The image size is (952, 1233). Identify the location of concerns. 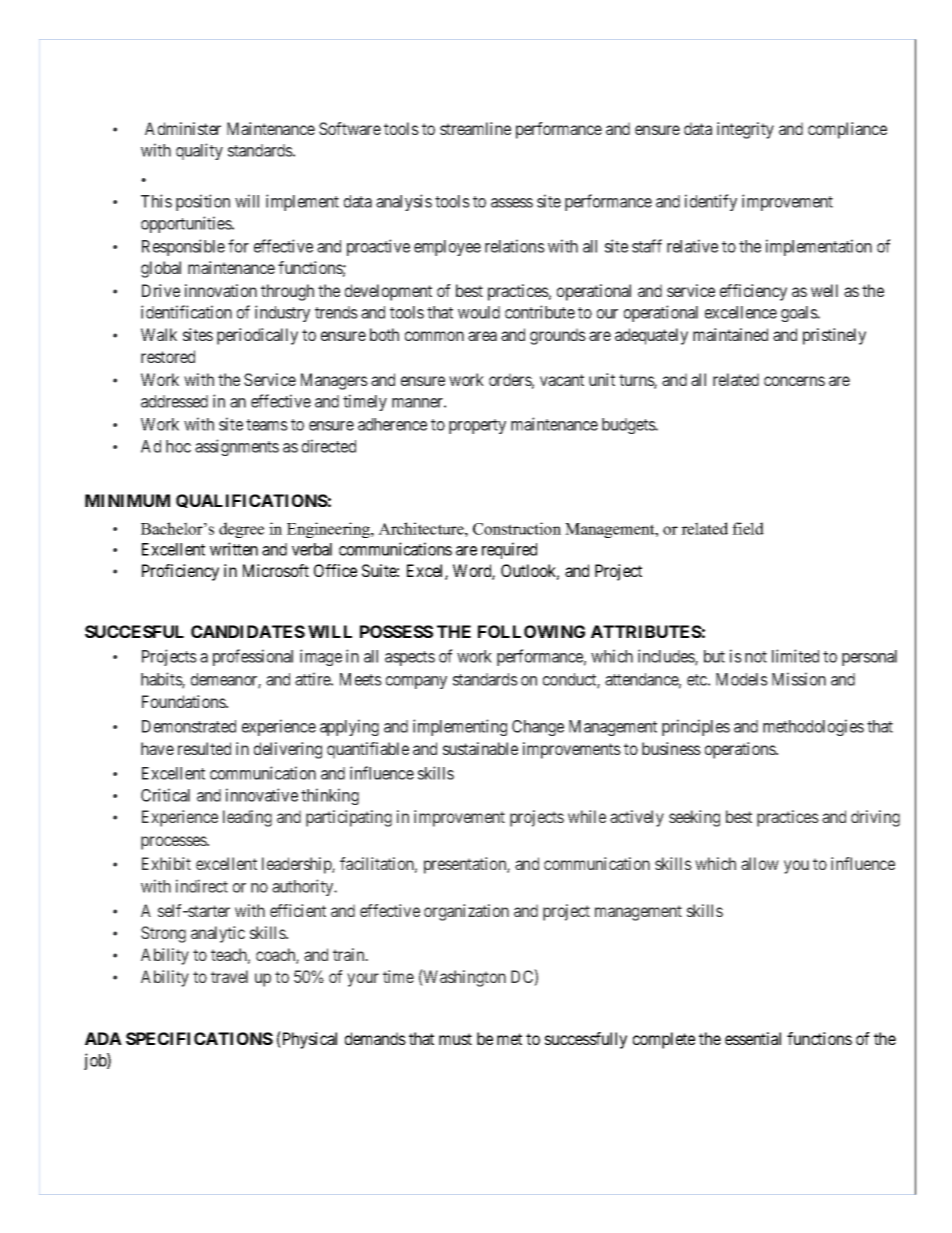
(794, 381).
